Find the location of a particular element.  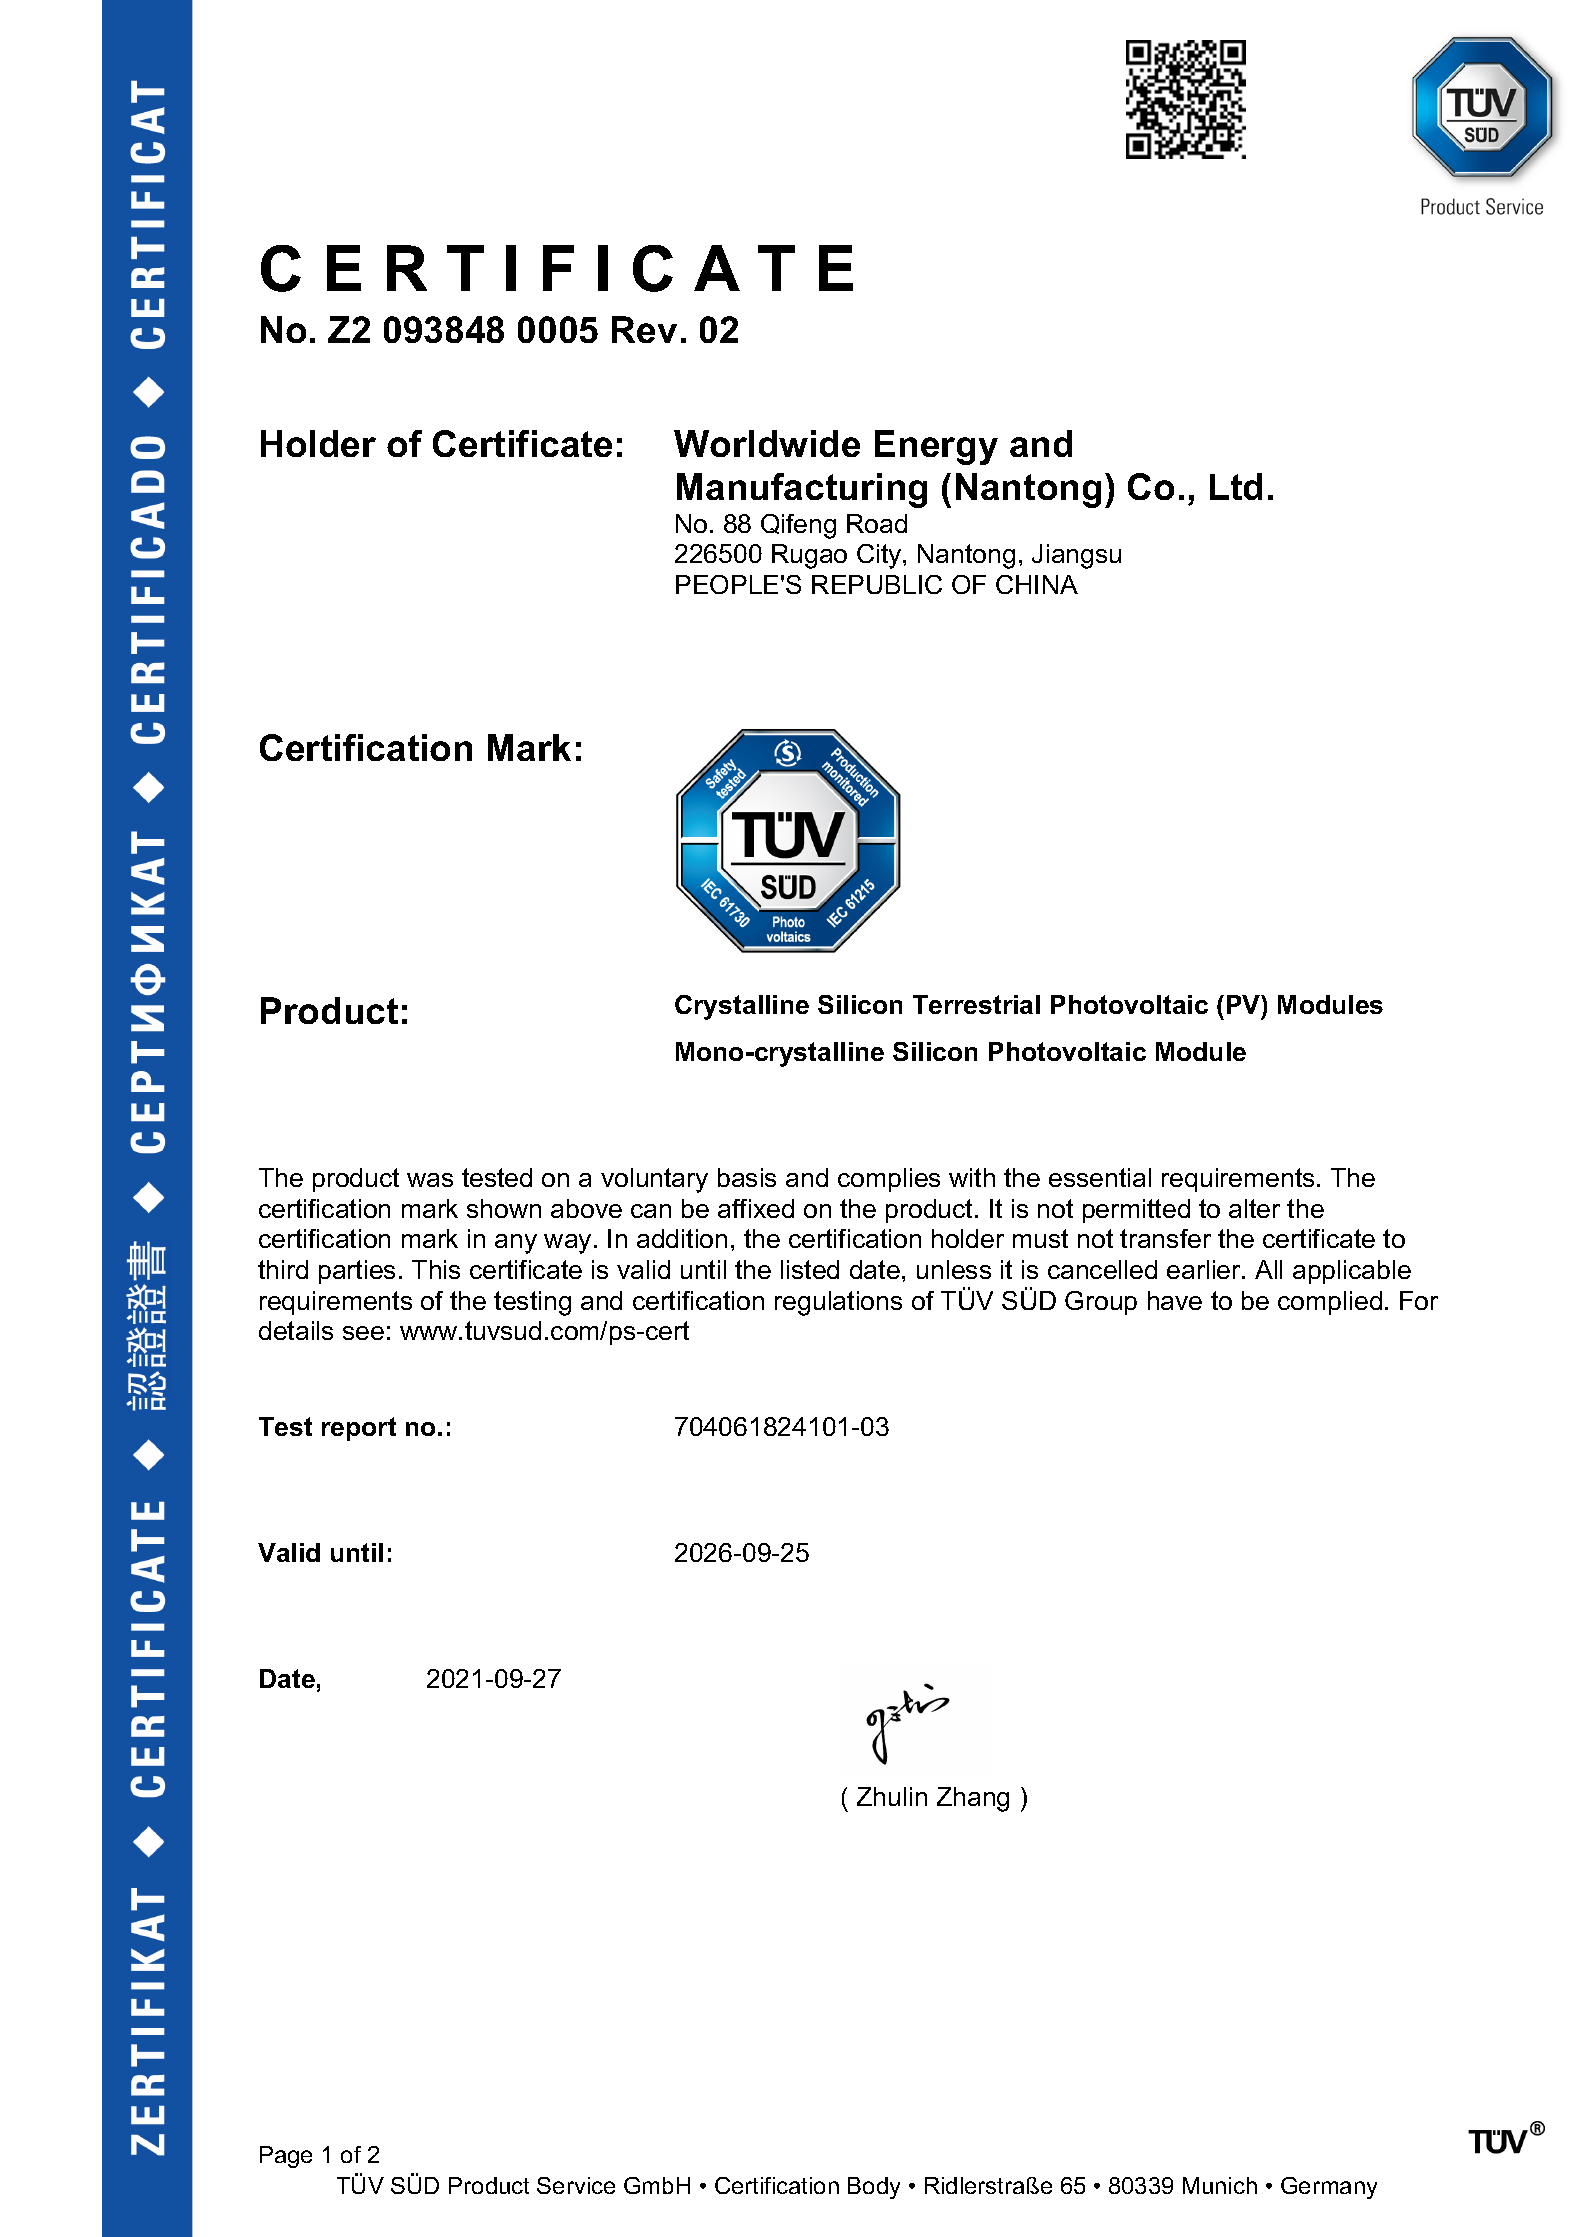

complied is located at coordinates (1330, 1303).
